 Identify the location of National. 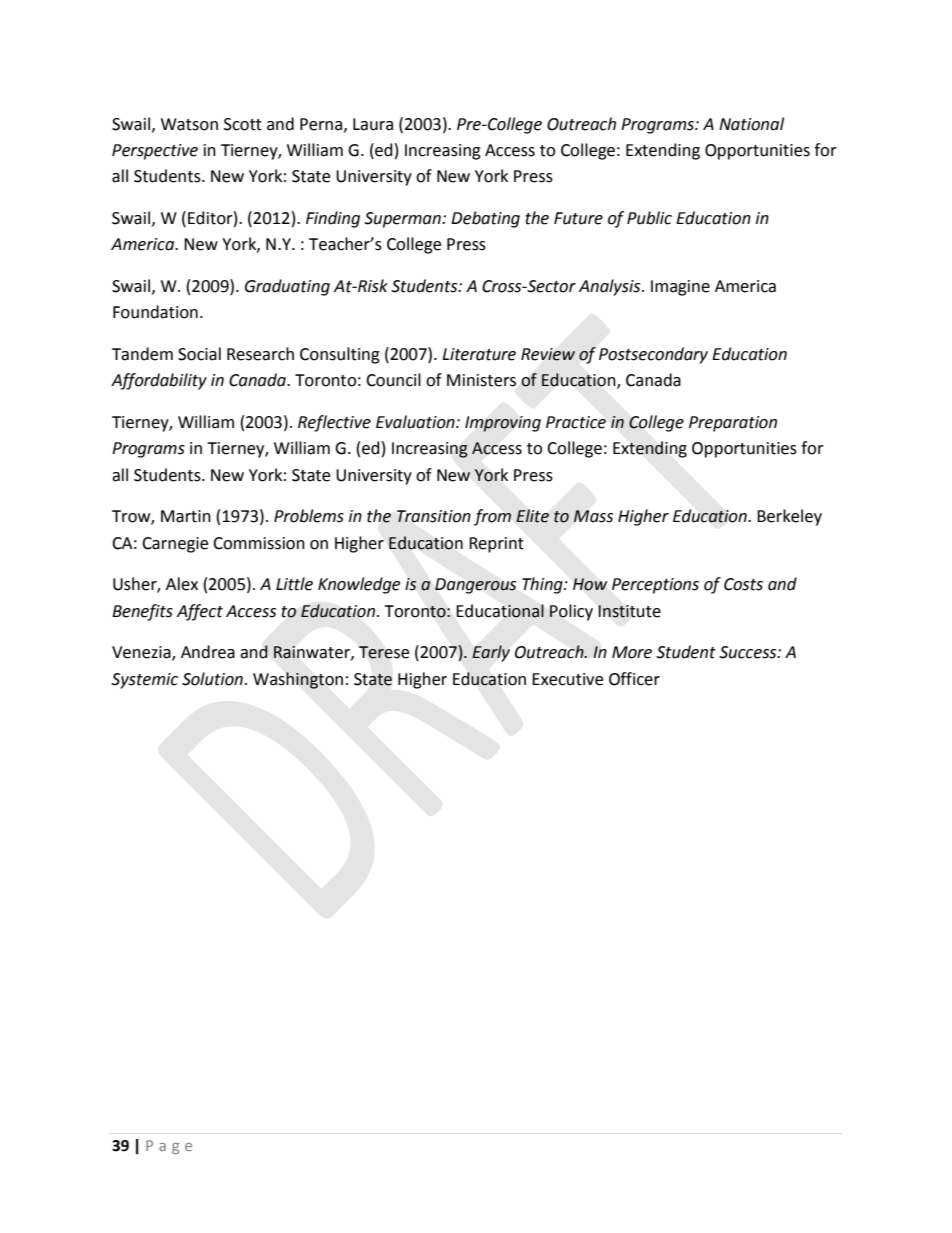
(751, 124).
